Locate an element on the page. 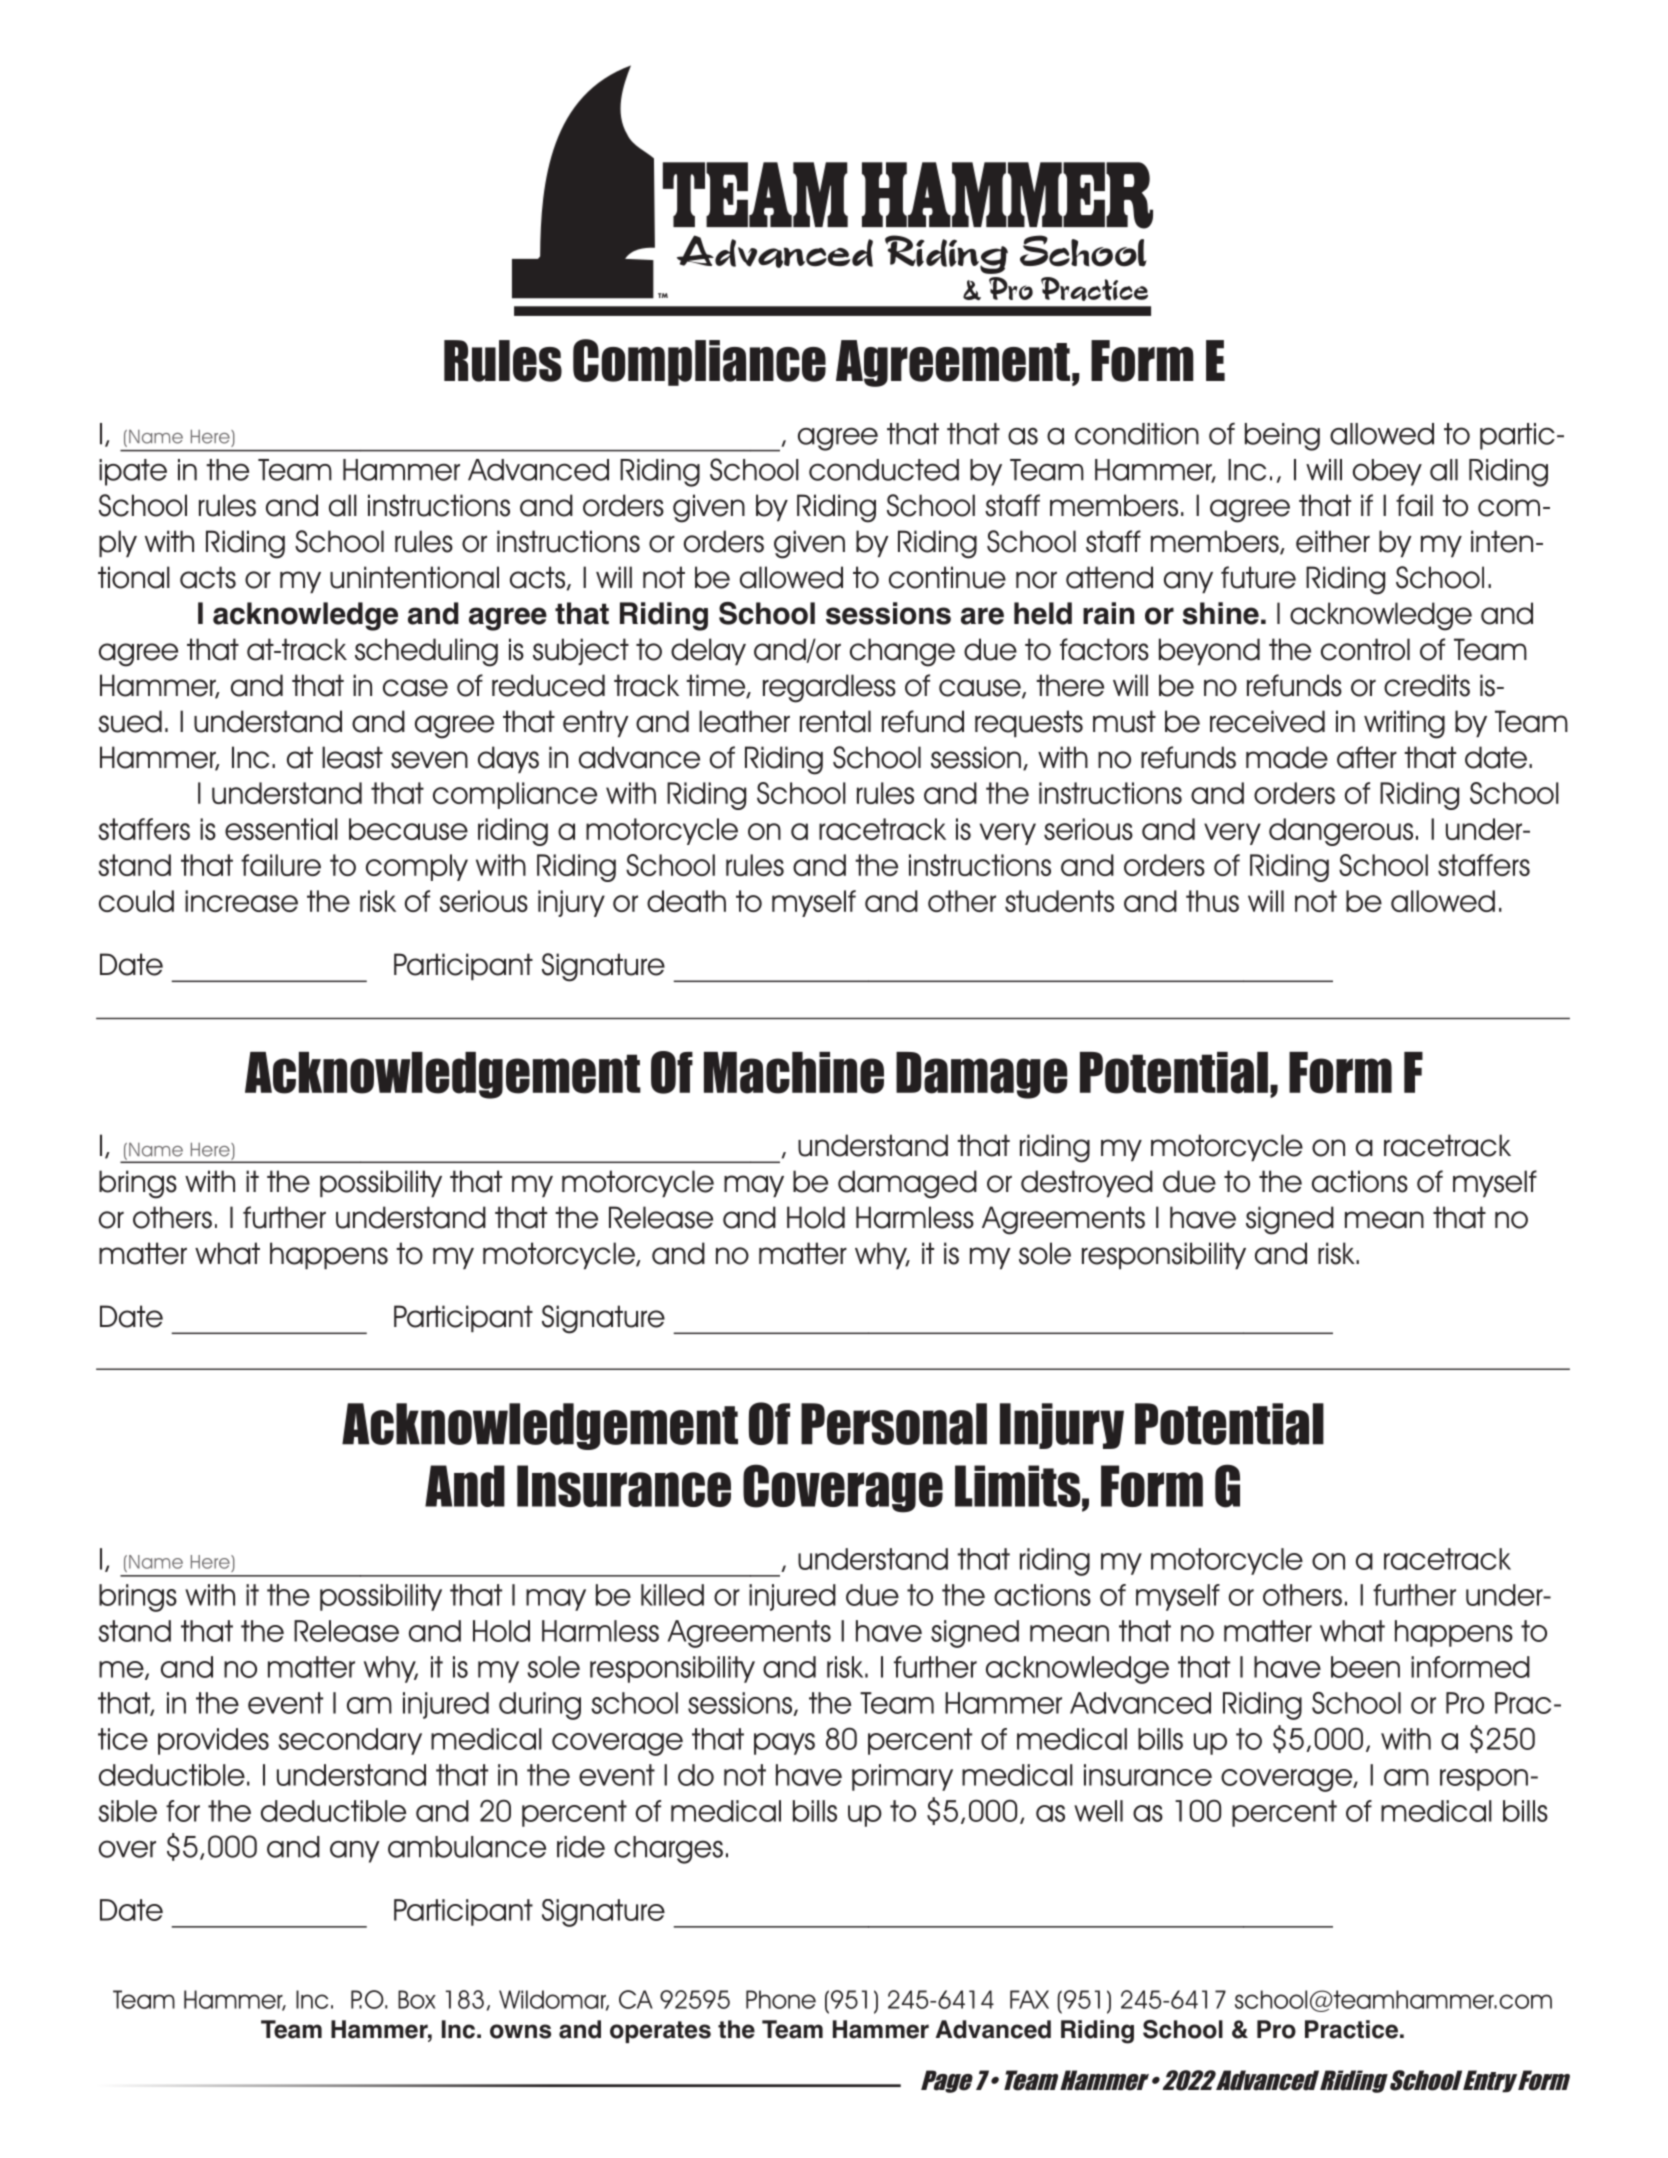 This image has height=2158, width=1668. thus is located at coordinates (1212, 901).
